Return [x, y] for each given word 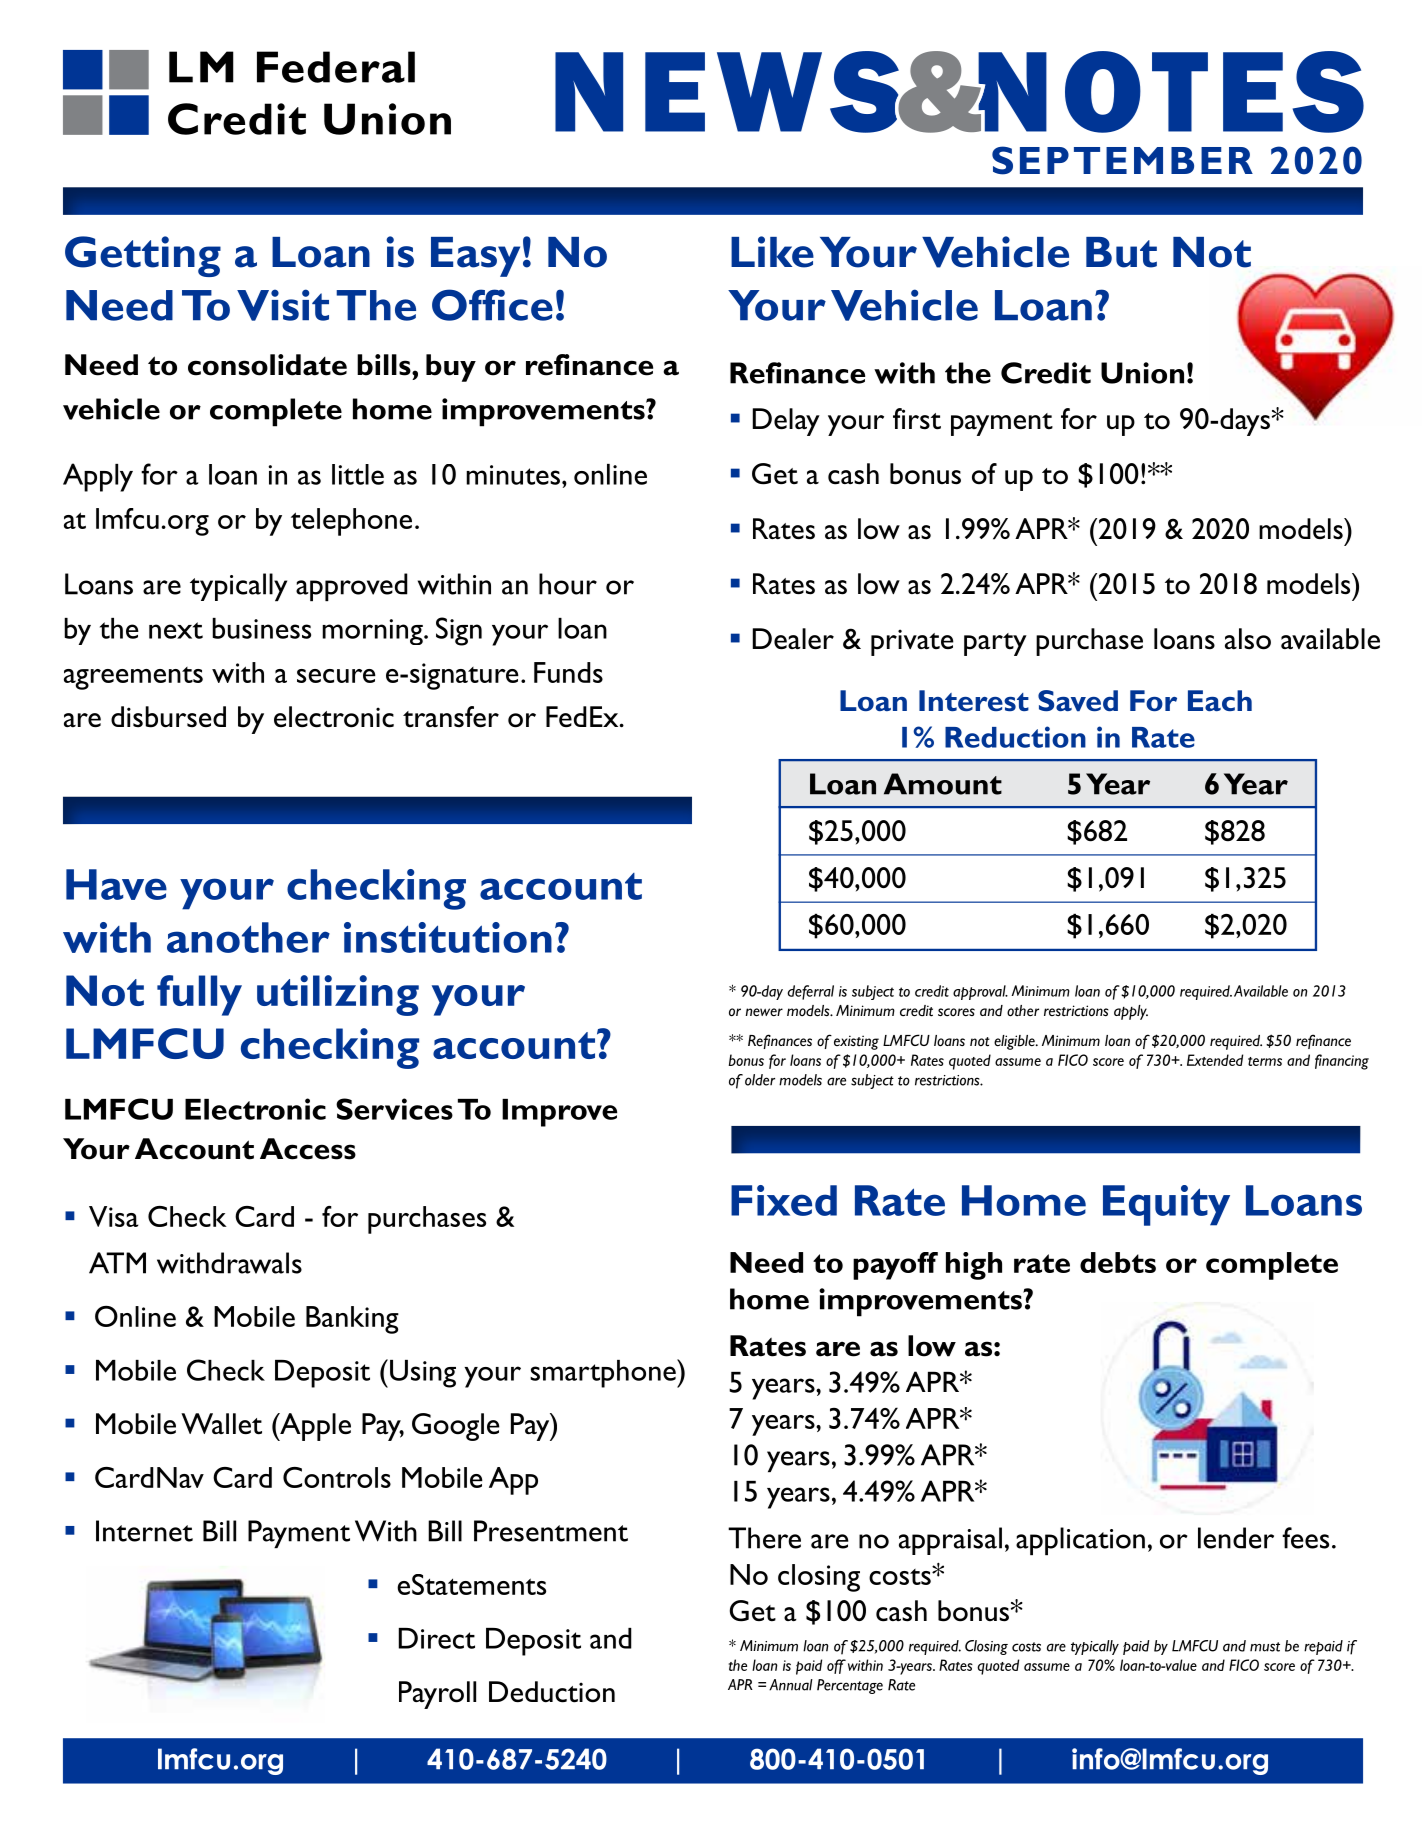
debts [1118, 1262]
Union [1142, 373]
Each [1220, 700]
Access [308, 1149]
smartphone [604, 1373]
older [760, 1080]
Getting [143, 256]
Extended [1215, 1060]
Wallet [221, 1424]
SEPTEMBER [1122, 160]
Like [772, 252]
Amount [943, 784]
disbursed [168, 717]
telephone [351, 522]
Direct [437, 1638]
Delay [786, 422]
